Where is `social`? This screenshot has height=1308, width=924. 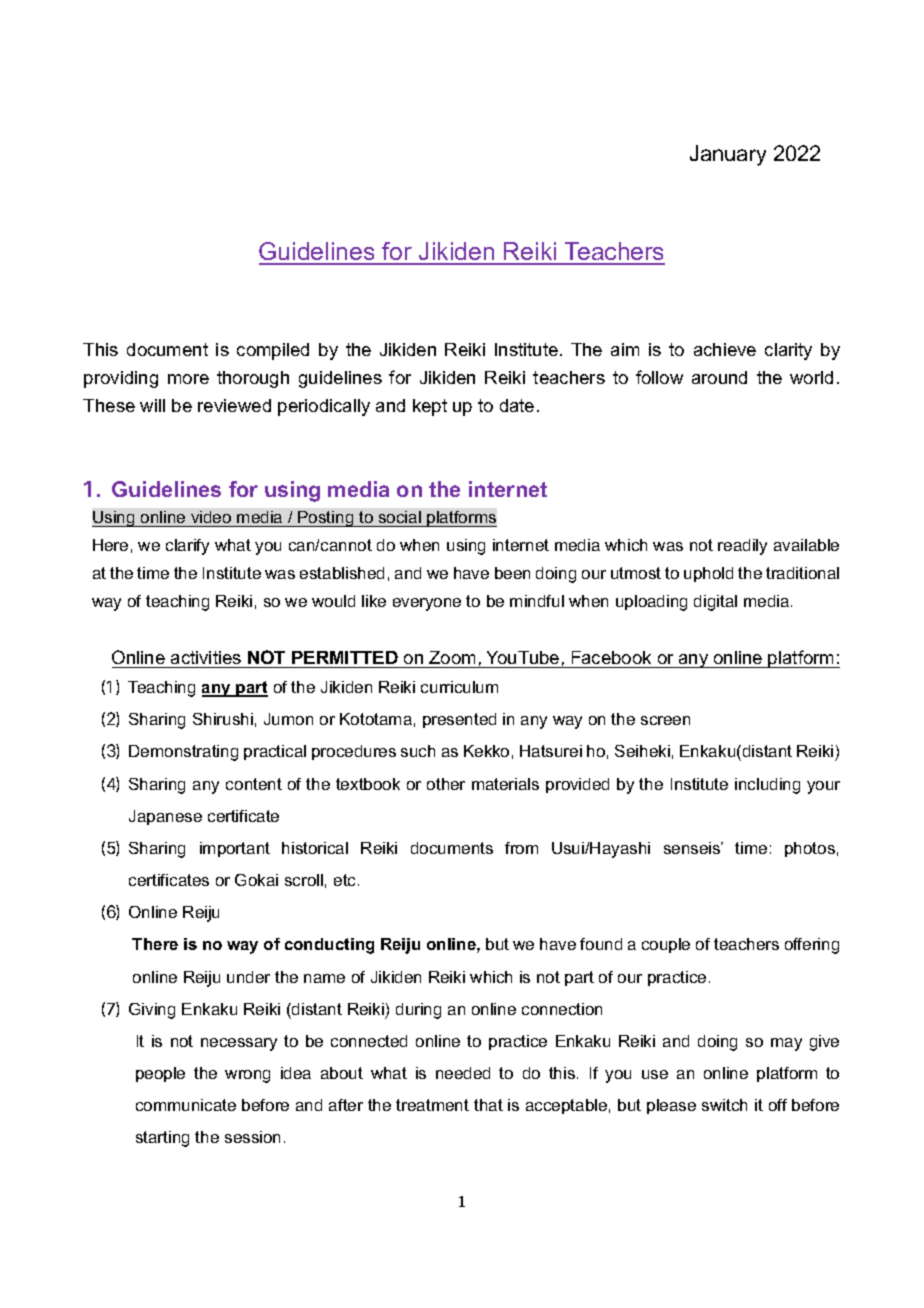
social is located at coordinates (400, 517).
